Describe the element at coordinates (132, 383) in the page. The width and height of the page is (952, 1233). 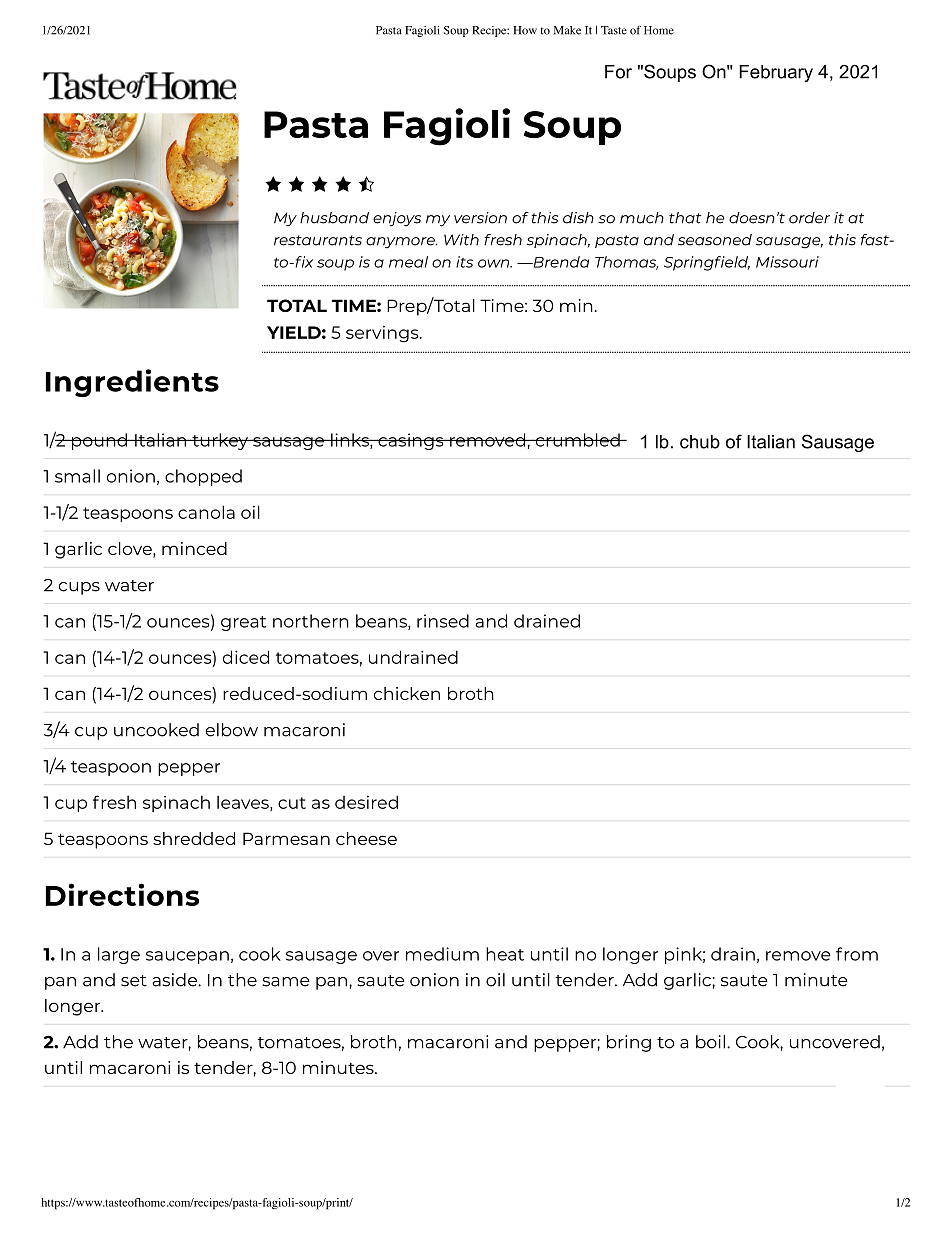
I see `Ingredients` at that location.
